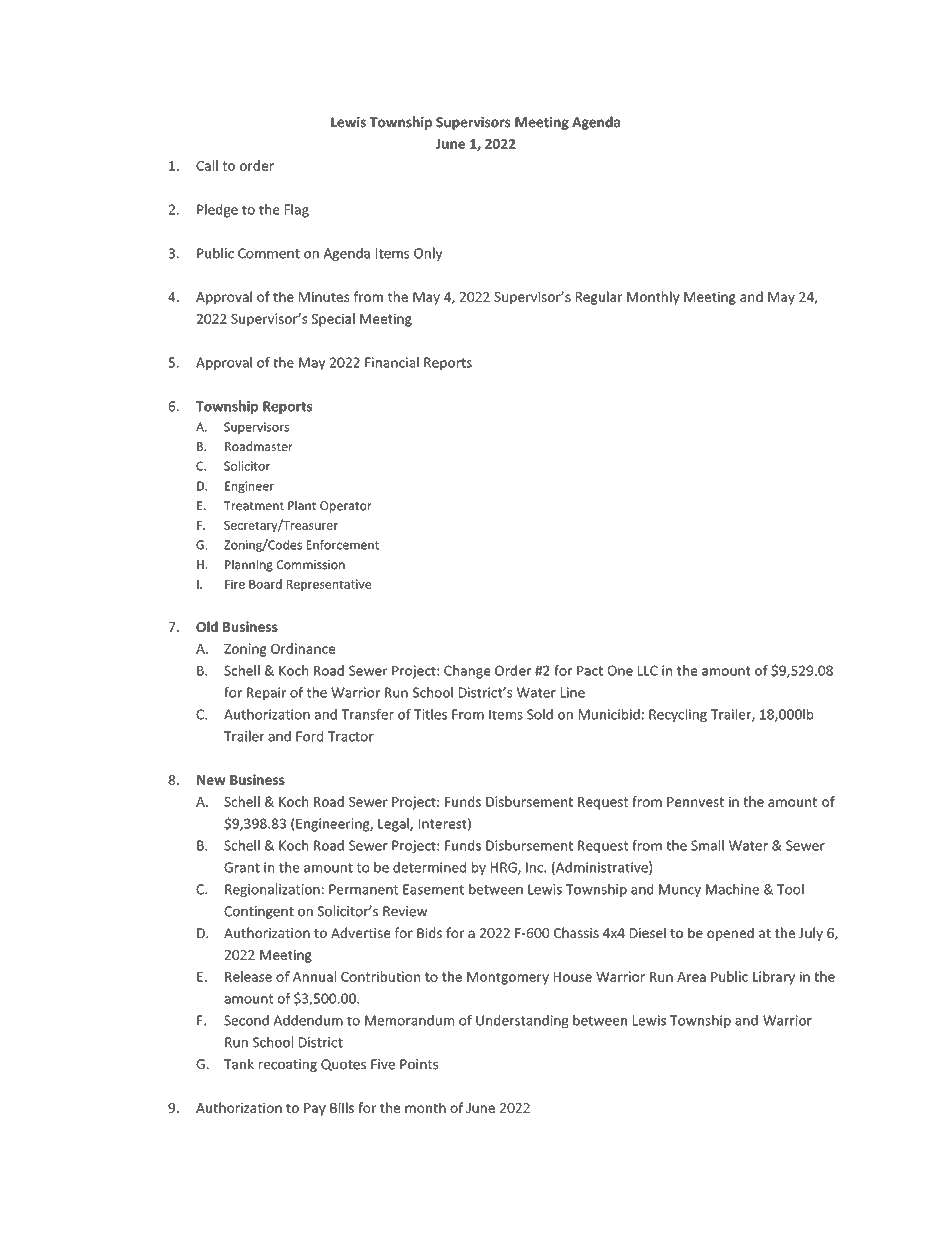 The height and width of the screenshot is (1233, 952). Describe the element at coordinates (242, 867) in the screenshot. I see `Grant` at that location.
